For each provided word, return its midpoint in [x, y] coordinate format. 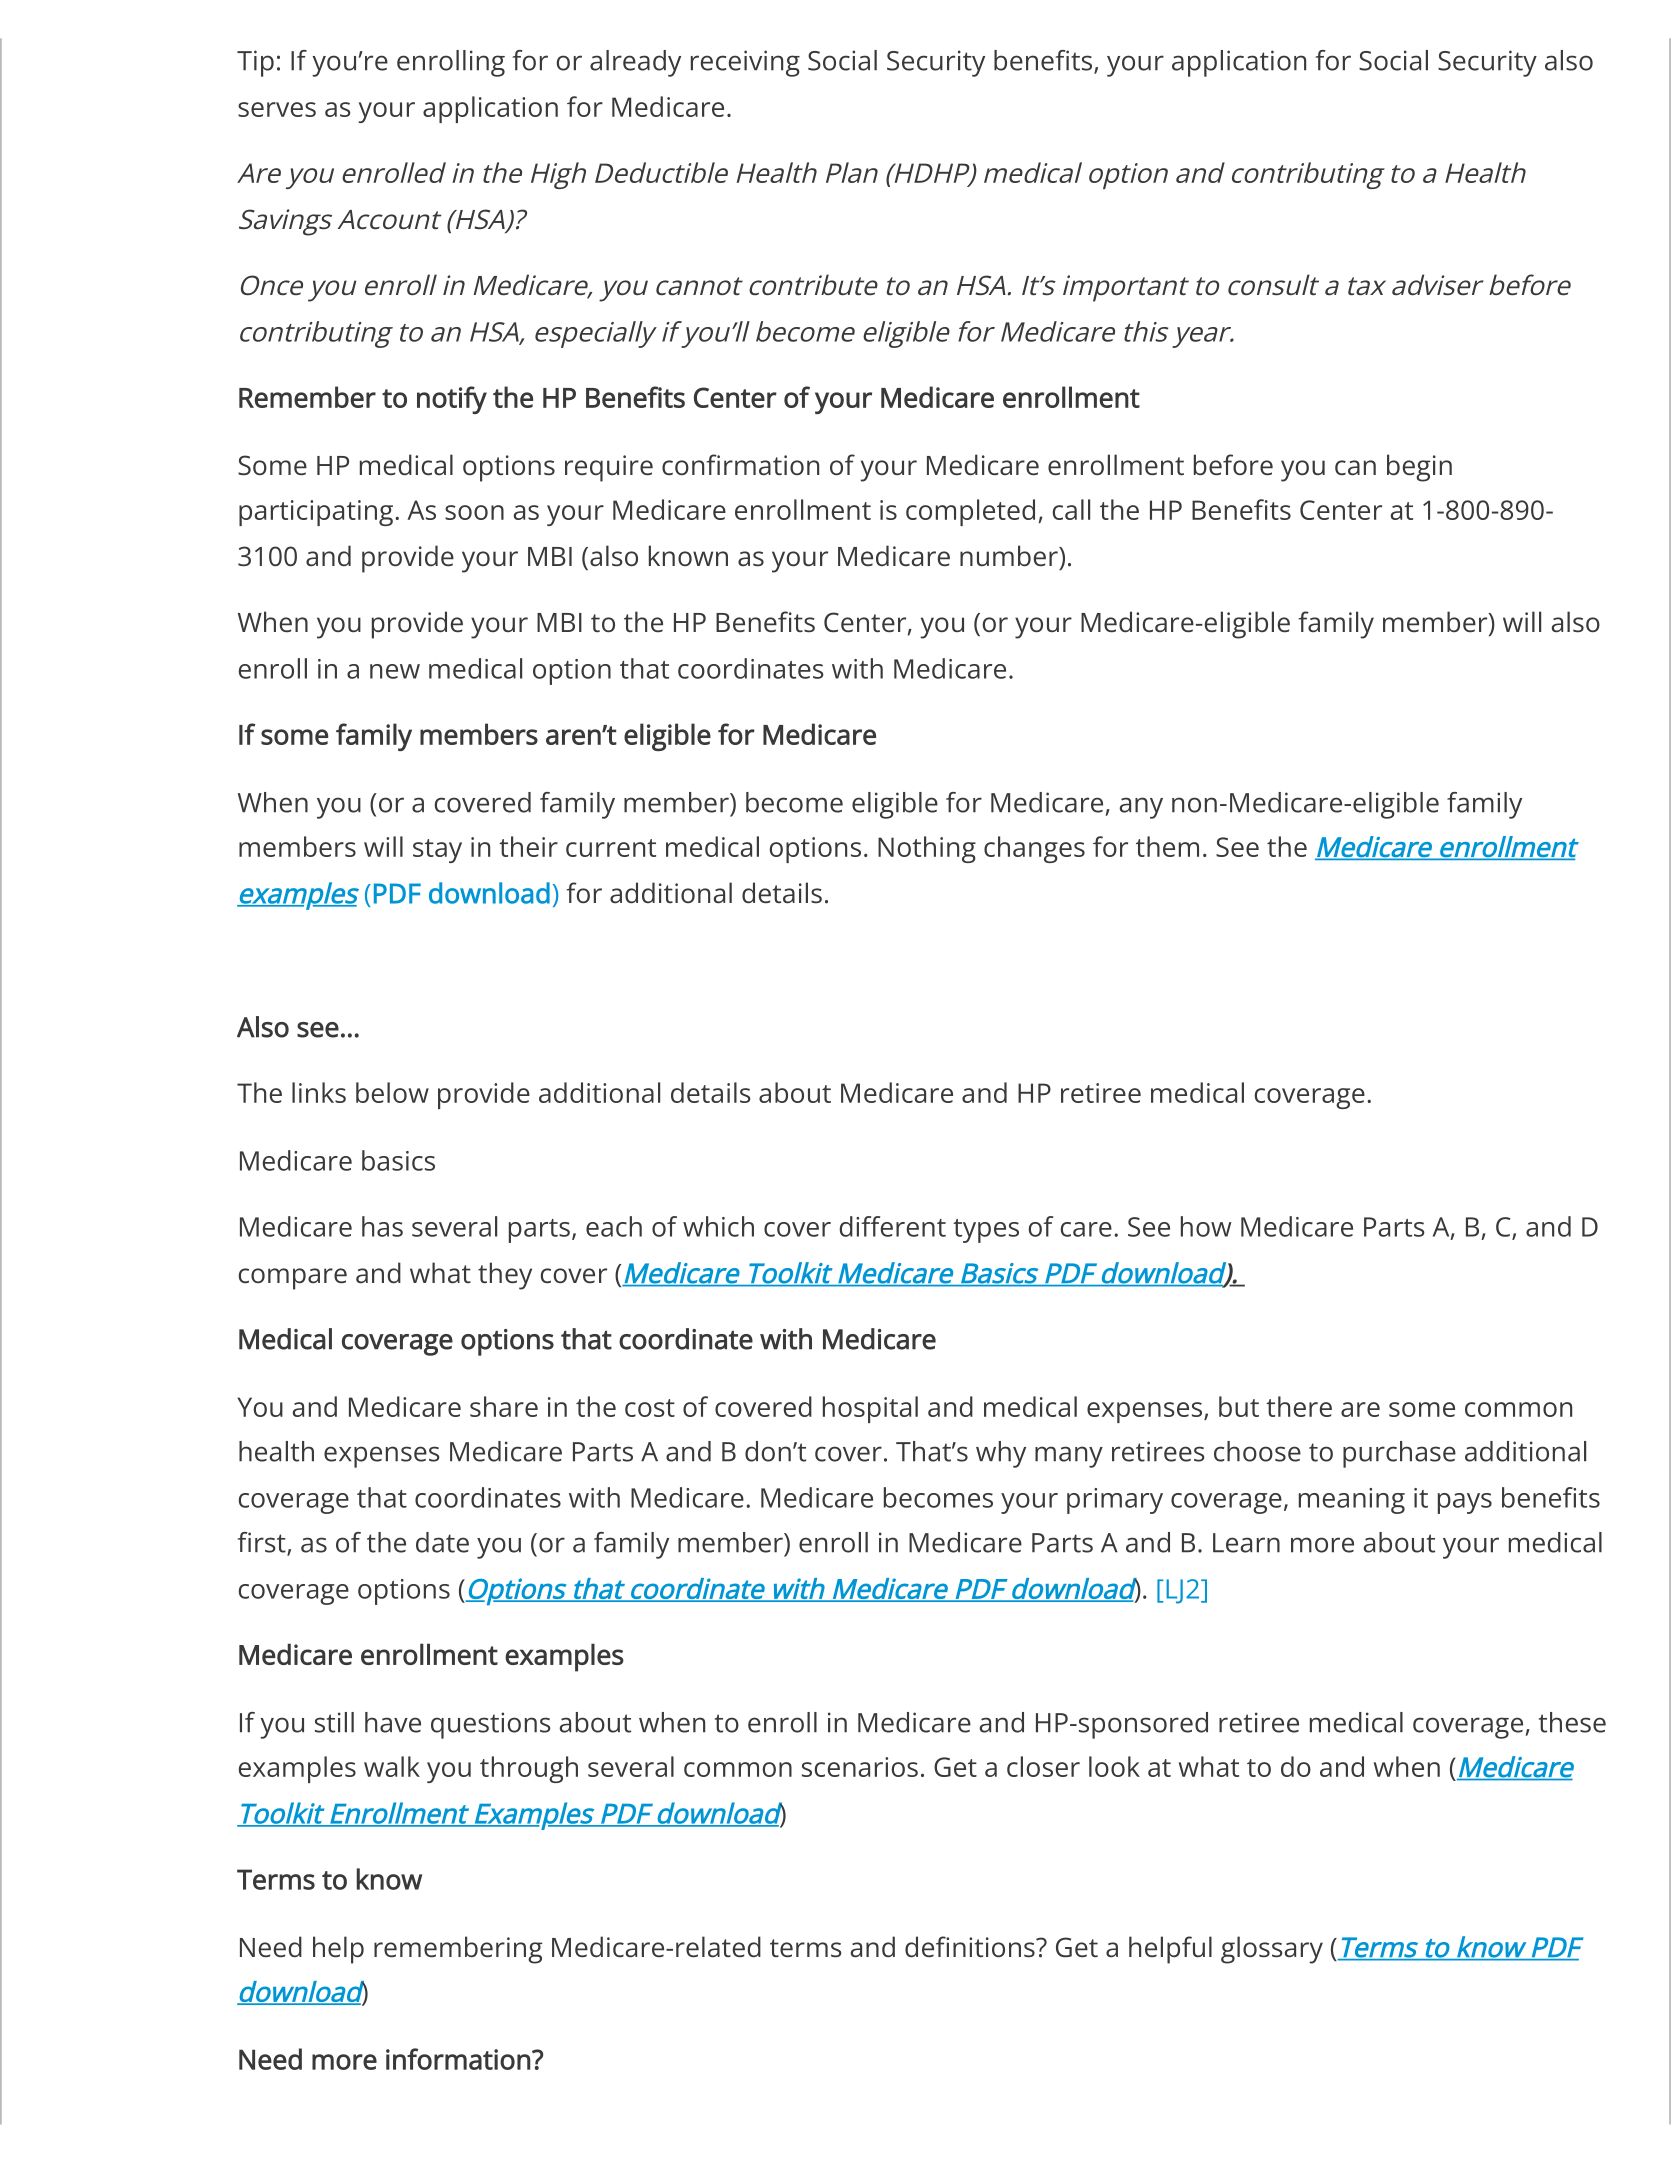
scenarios [860, 1767]
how [1206, 1226]
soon [474, 512]
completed [970, 512]
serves [277, 109]
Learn [1246, 1543]
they [505, 1276]
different [892, 1226]
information [458, 2059]
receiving [745, 63]
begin [1419, 468]
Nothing [927, 849]
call [1071, 509]
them [1167, 846]
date [442, 1542]
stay [437, 851]
